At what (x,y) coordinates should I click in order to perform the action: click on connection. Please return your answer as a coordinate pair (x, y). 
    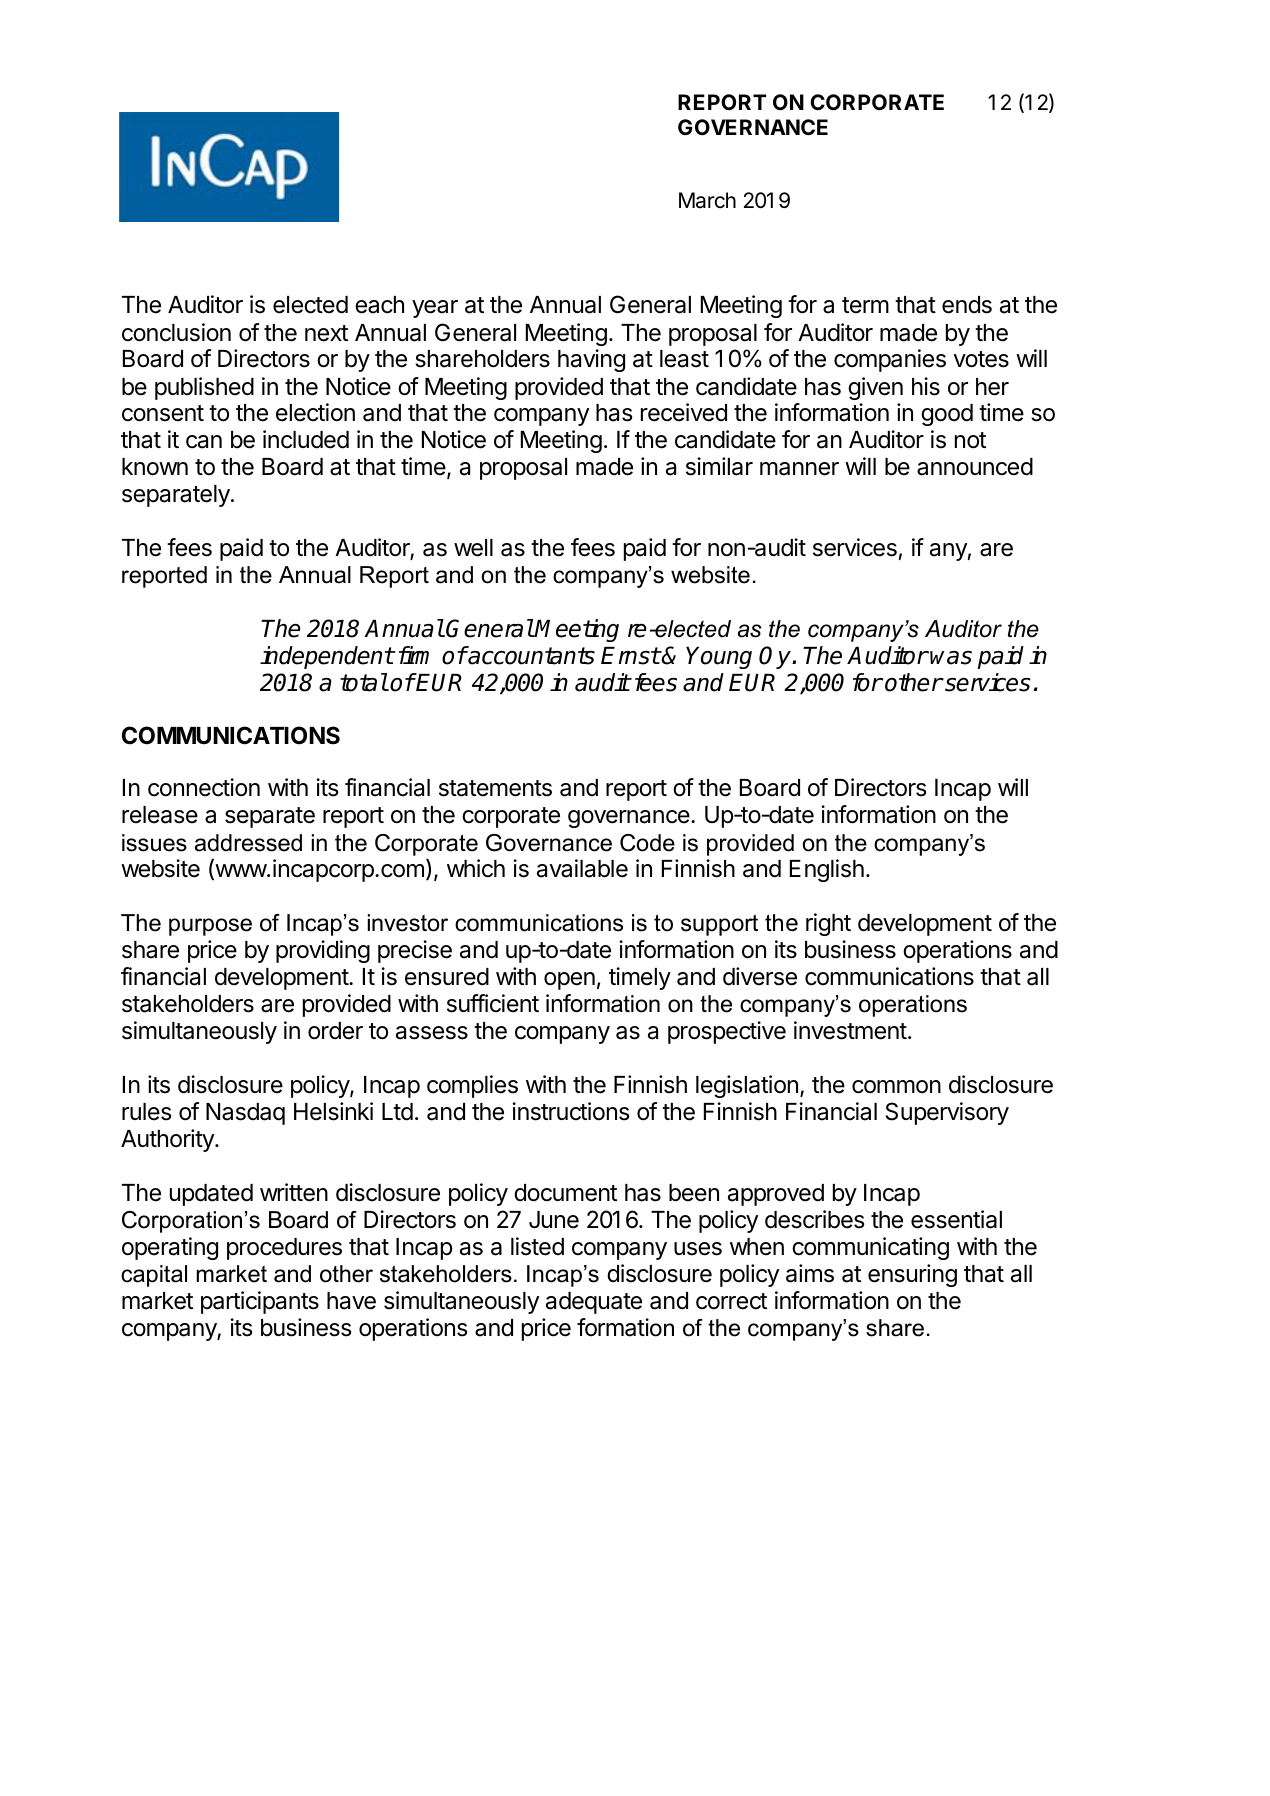
    Looking at the image, I should click on (204, 787).
